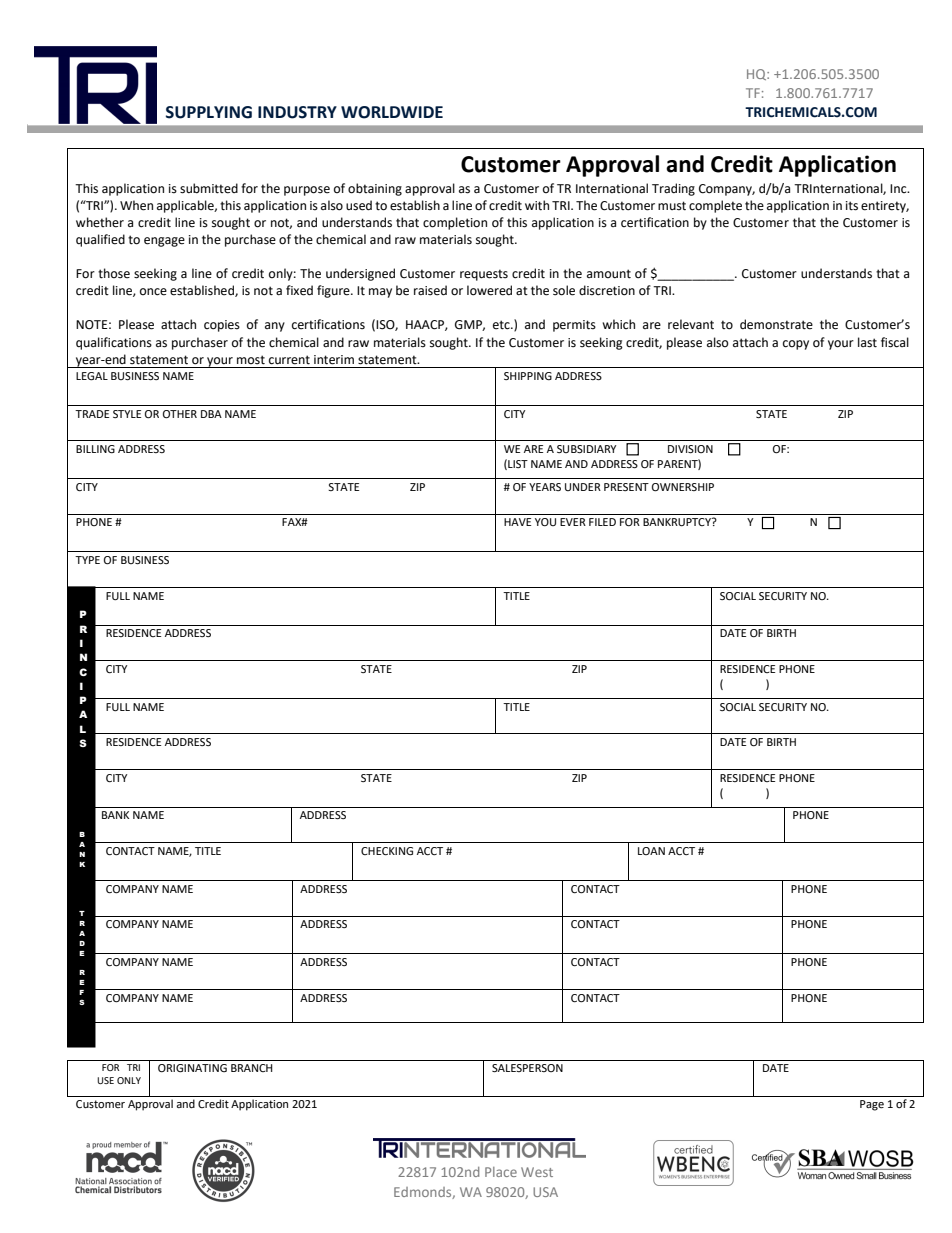  Describe the element at coordinates (872, 1105) in the page. I see `Page` at that location.
